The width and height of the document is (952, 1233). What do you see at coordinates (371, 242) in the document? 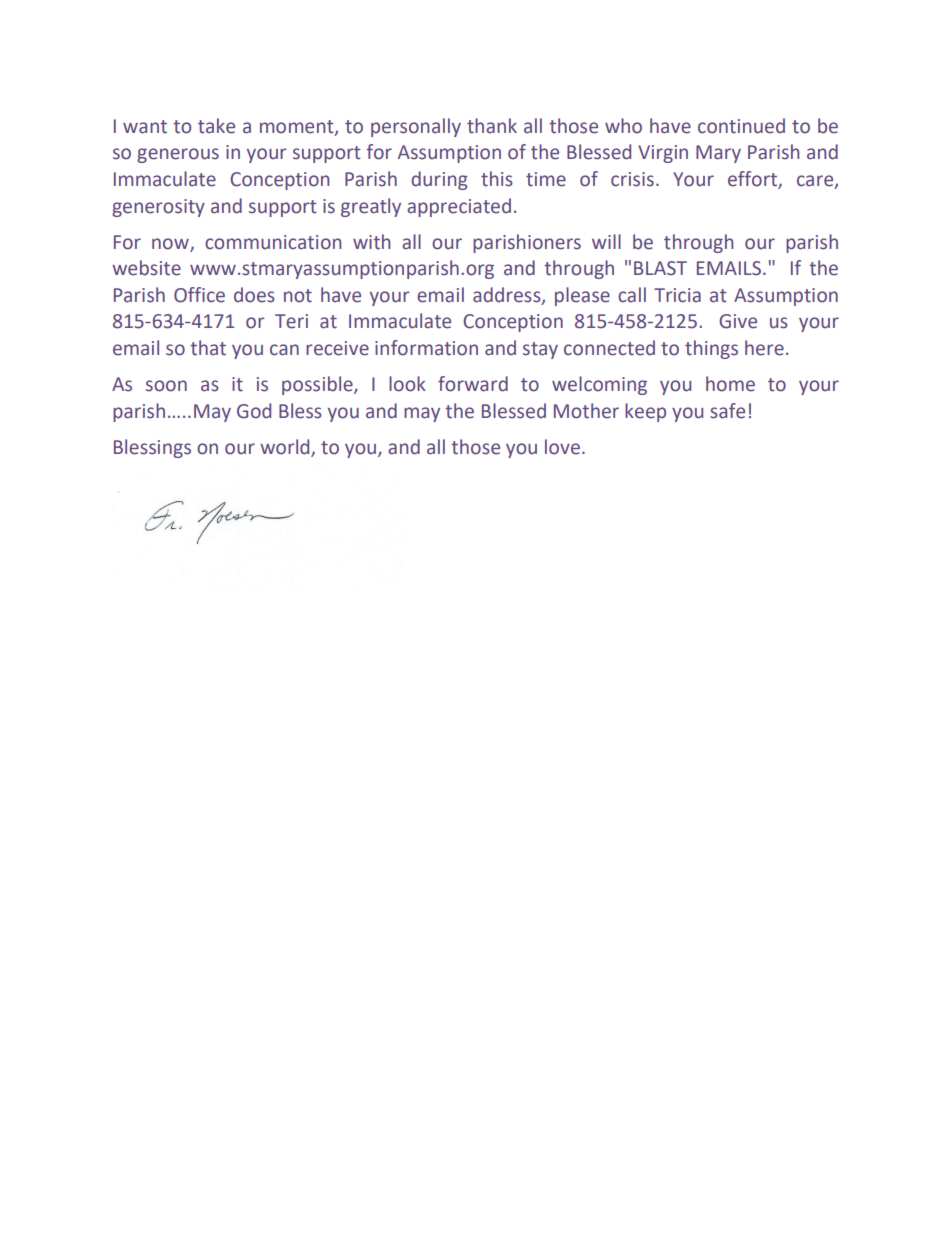
I see `with` at bounding box center [371, 242].
